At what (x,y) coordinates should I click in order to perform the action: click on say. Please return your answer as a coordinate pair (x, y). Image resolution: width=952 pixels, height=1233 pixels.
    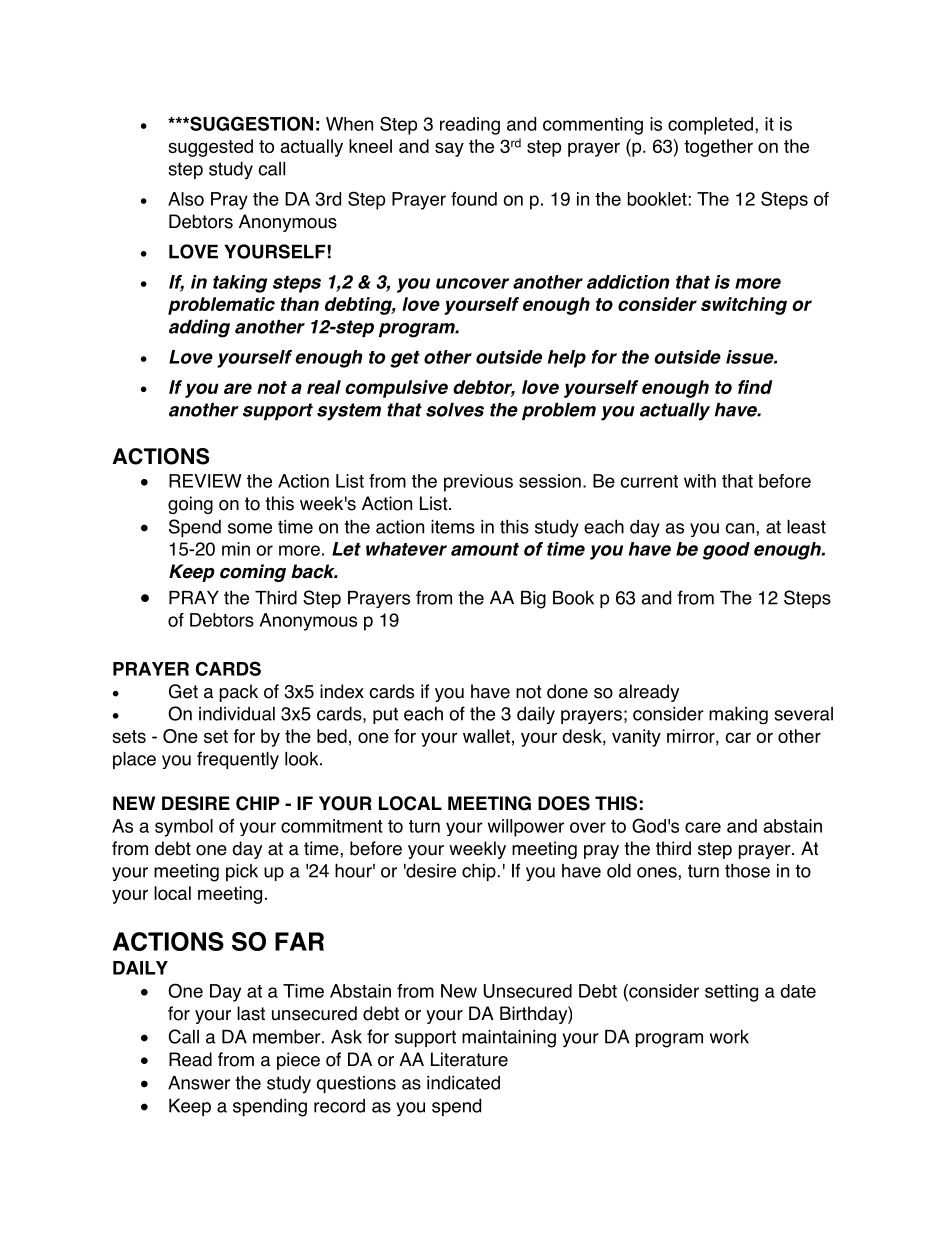
    Looking at the image, I should click on (449, 149).
